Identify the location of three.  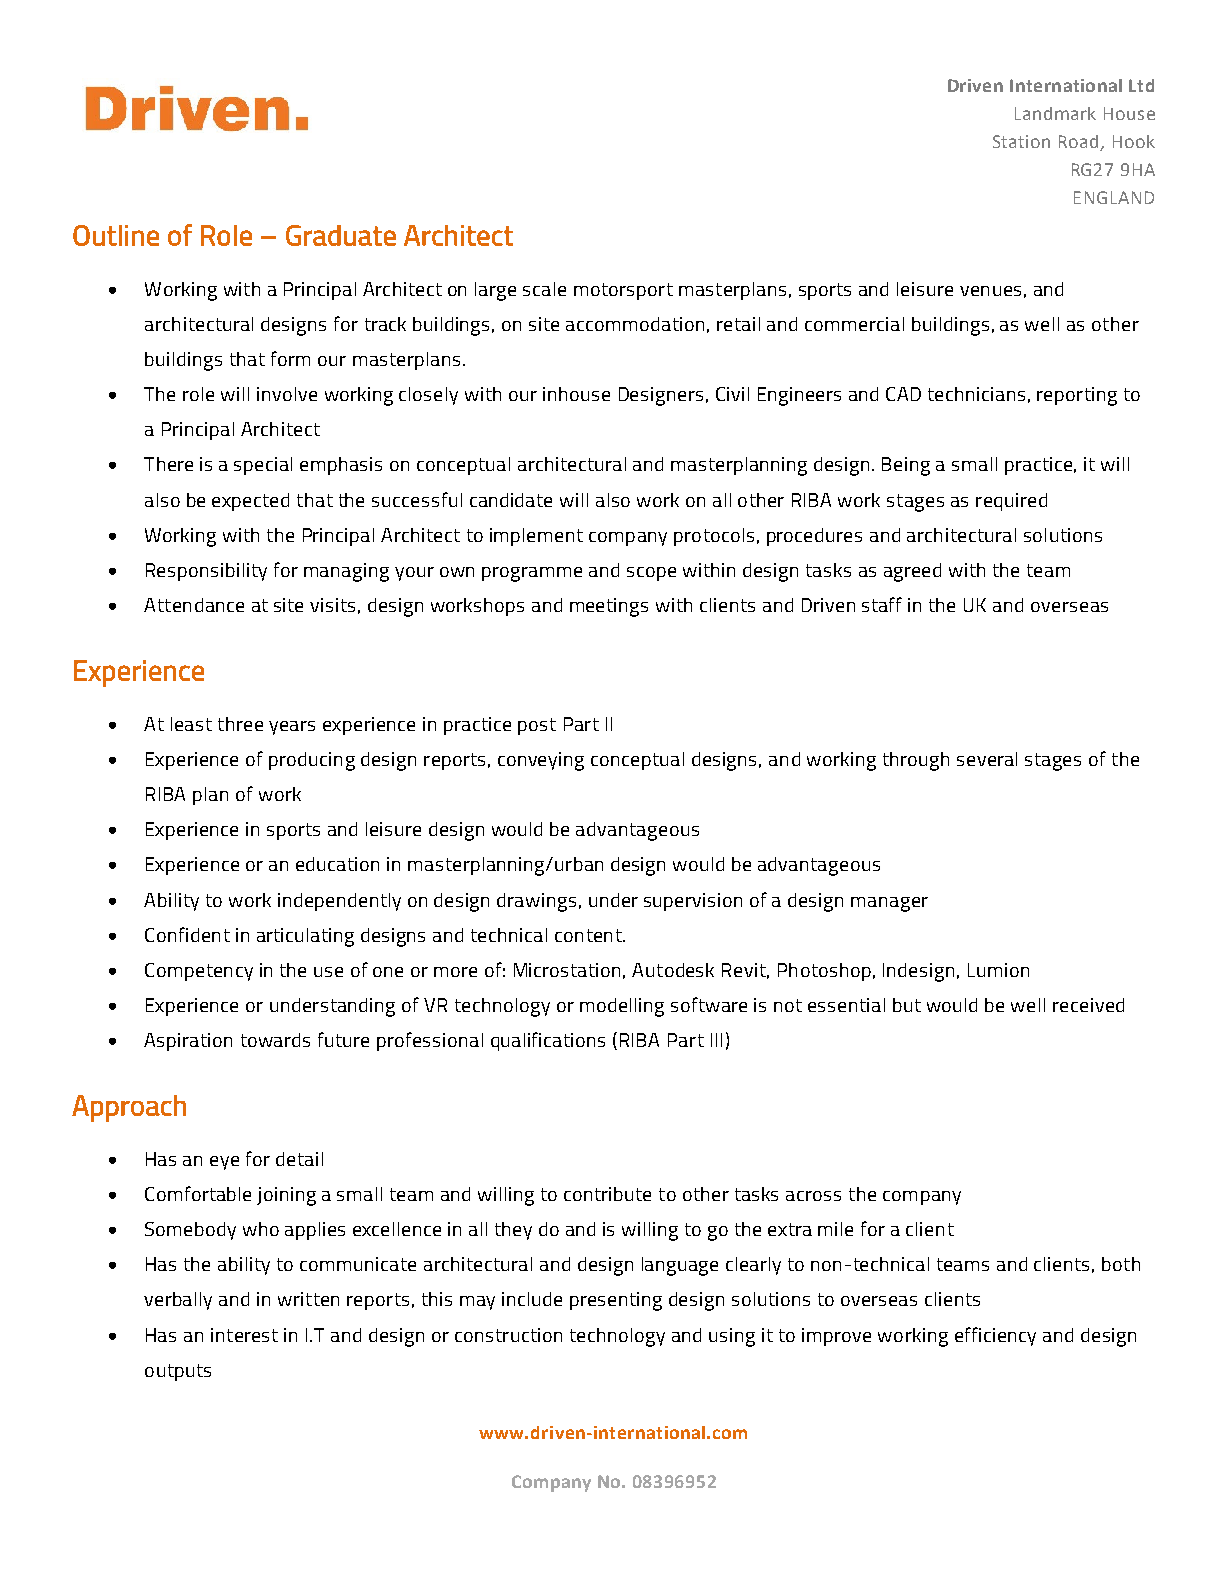
(240, 724).
